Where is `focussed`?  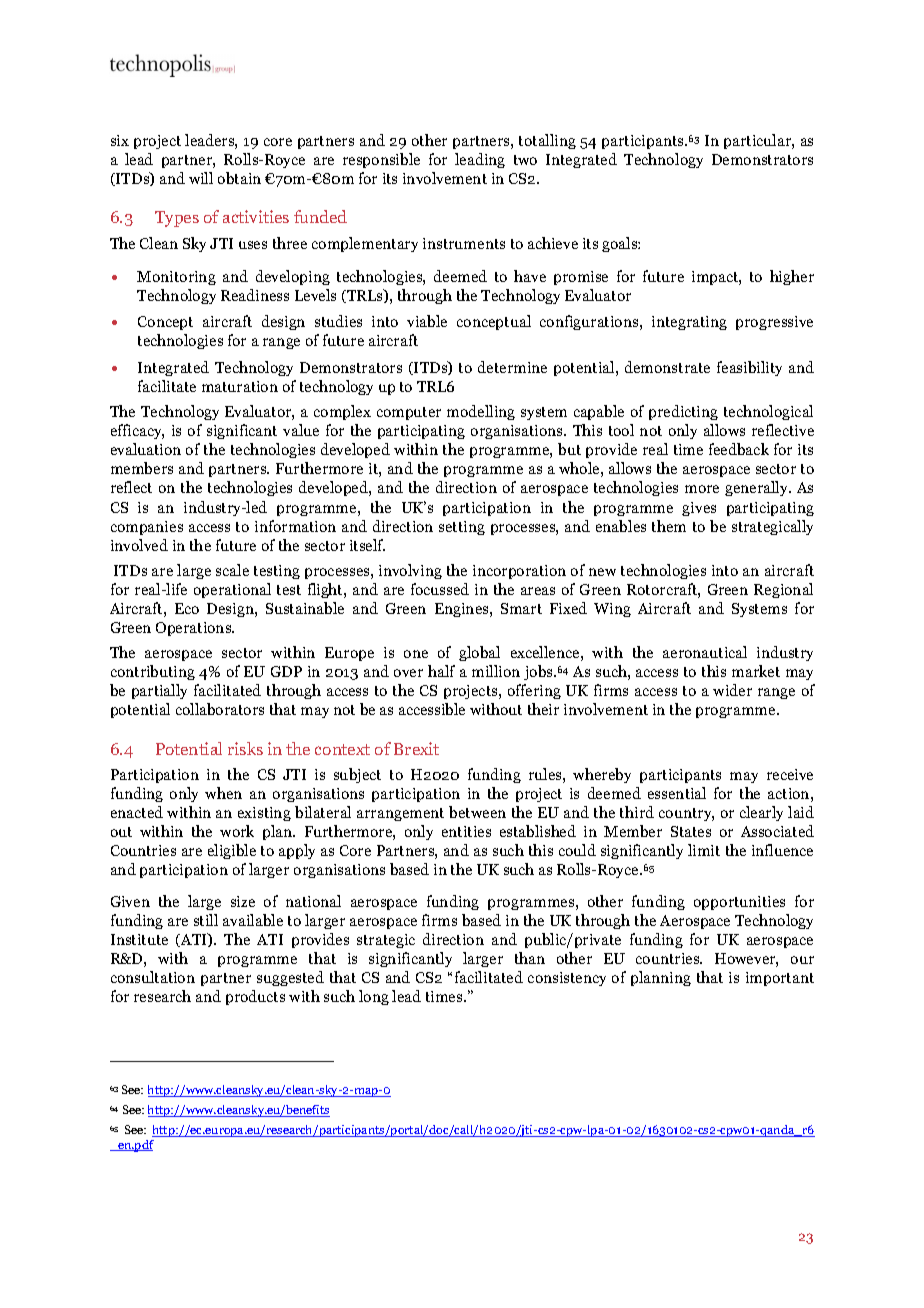
focussed is located at coordinates (440, 589).
